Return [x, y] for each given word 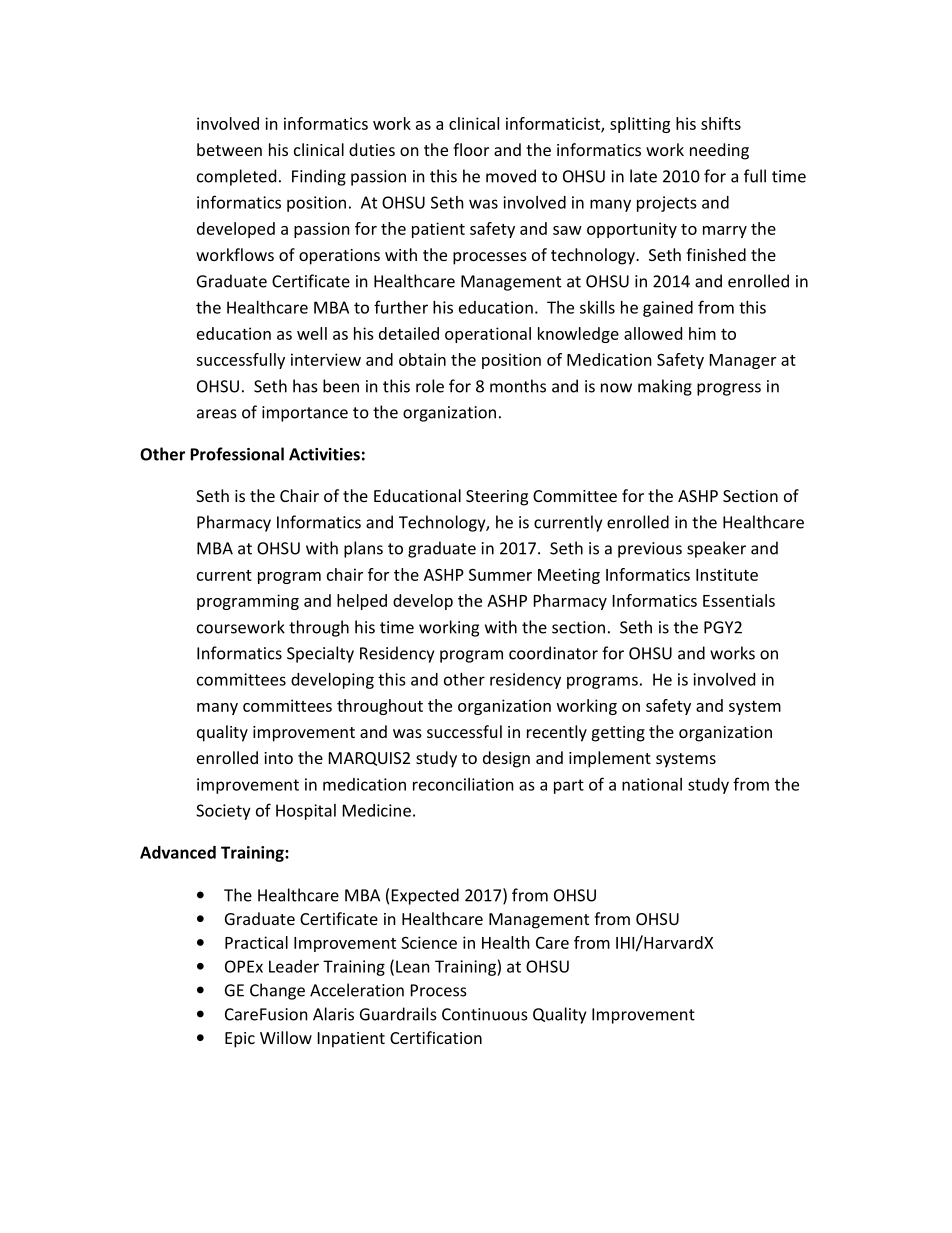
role [430, 386]
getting [618, 734]
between [229, 149]
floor [471, 149]
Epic [240, 1040]
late [643, 176]
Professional [237, 454]
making [665, 387]
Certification [436, 1037]
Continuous [485, 1014]
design [506, 759]
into [278, 758]
